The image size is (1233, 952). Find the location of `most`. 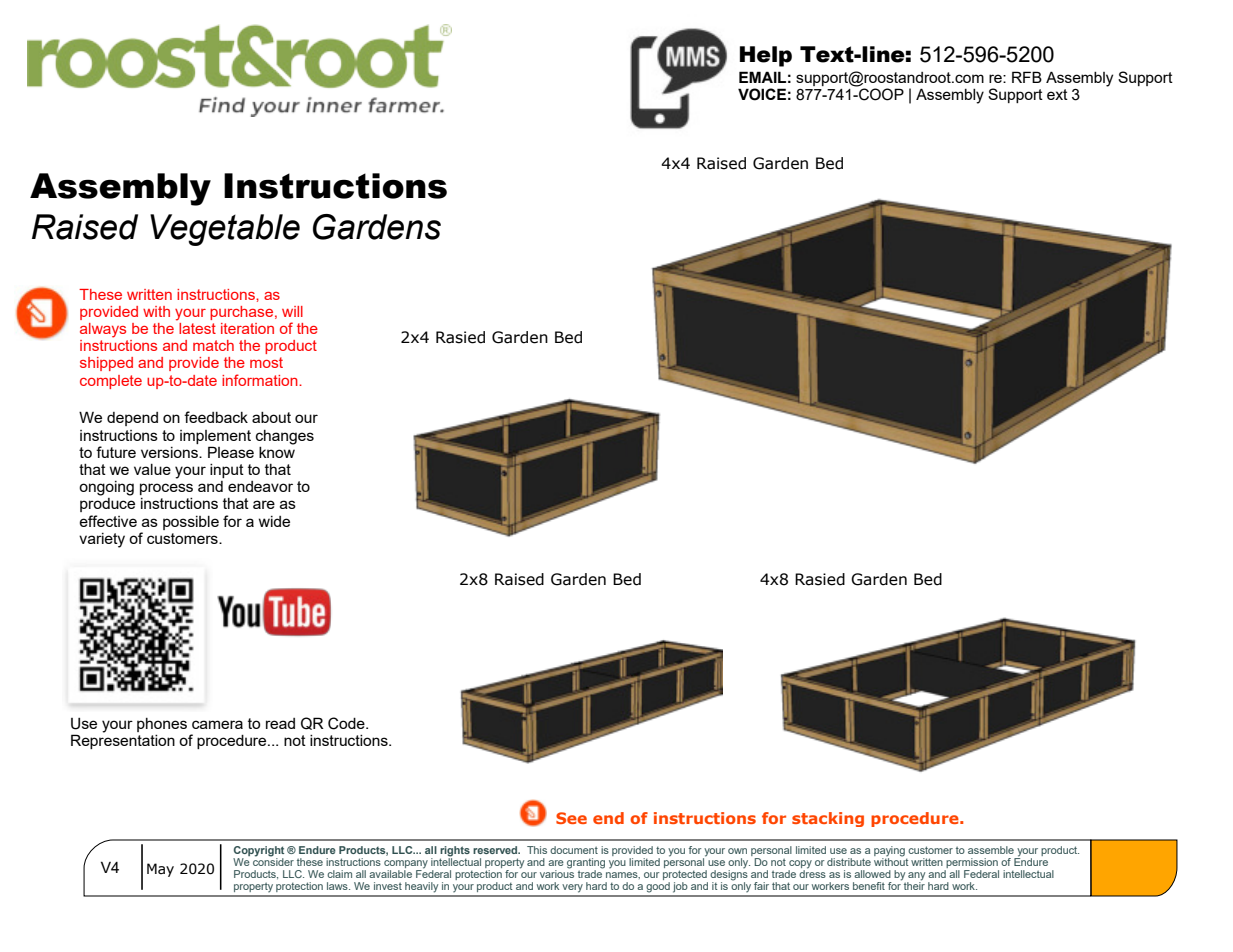

most is located at coordinates (266, 362).
